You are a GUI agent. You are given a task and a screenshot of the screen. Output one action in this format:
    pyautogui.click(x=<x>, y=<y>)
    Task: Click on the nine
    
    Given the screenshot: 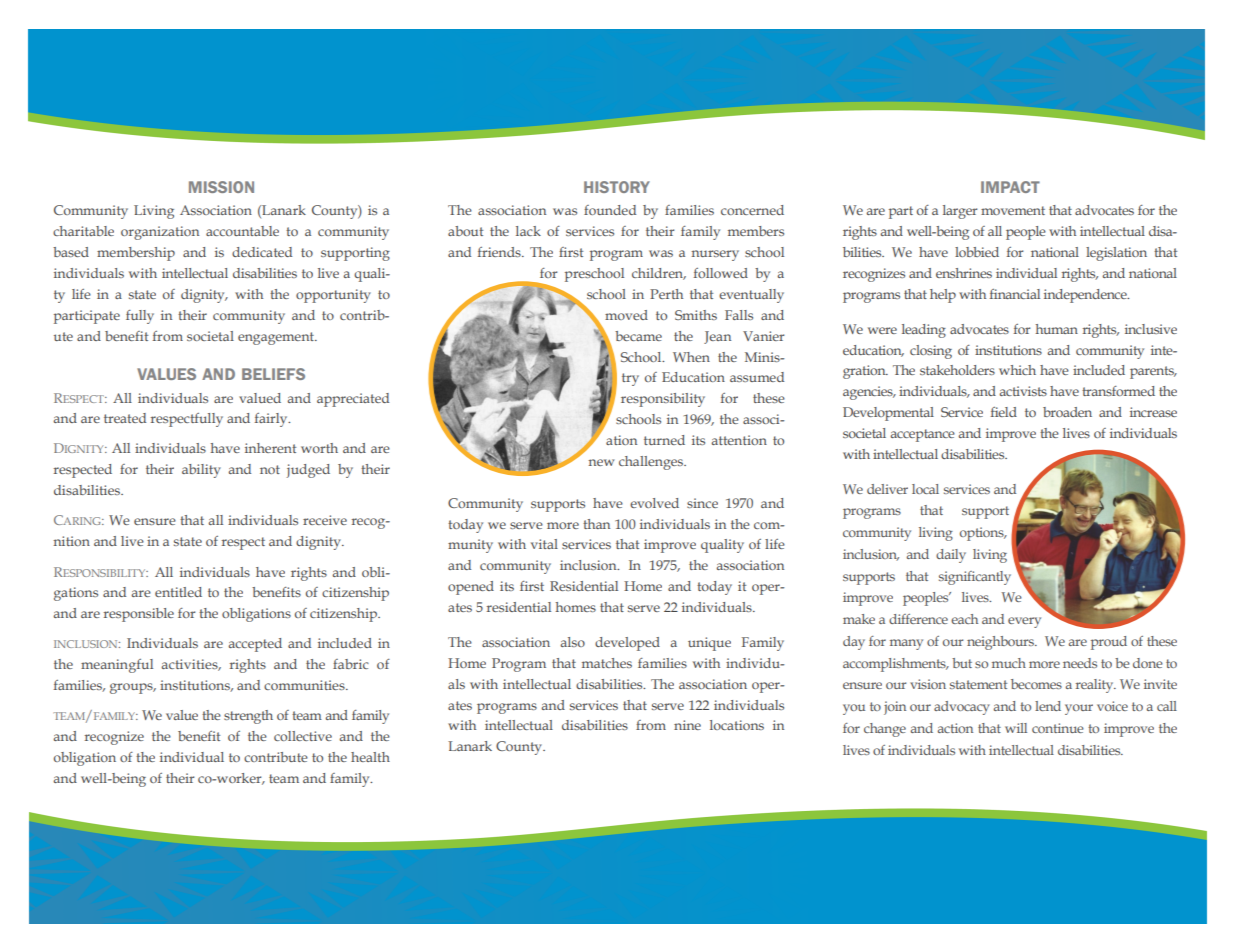 What is the action you would take?
    pyautogui.click(x=687, y=725)
